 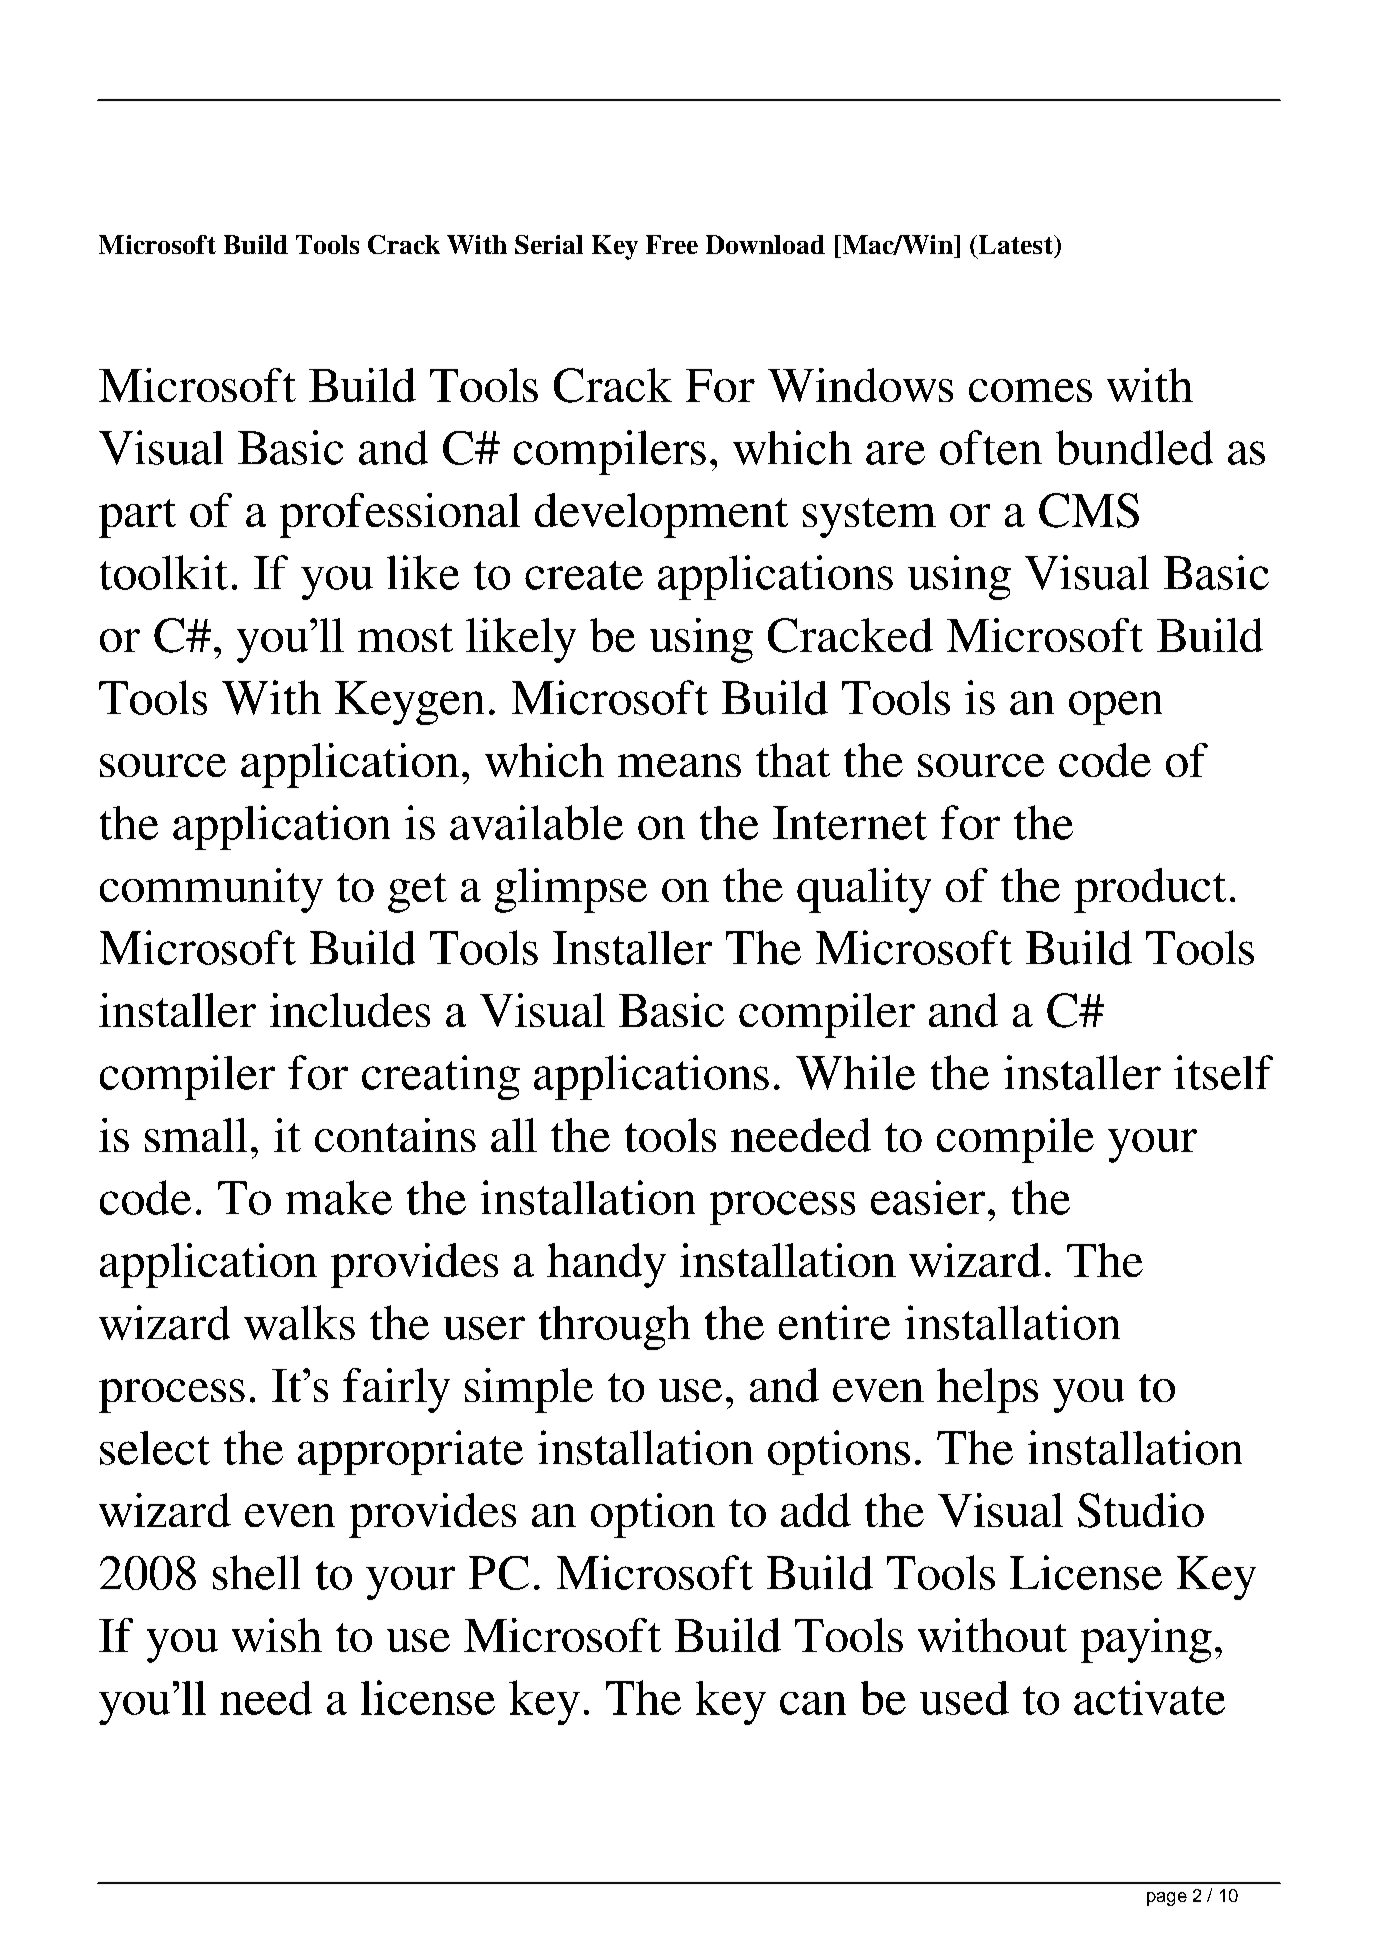 I want to click on Studio, so click(x=1141, y=1510).
